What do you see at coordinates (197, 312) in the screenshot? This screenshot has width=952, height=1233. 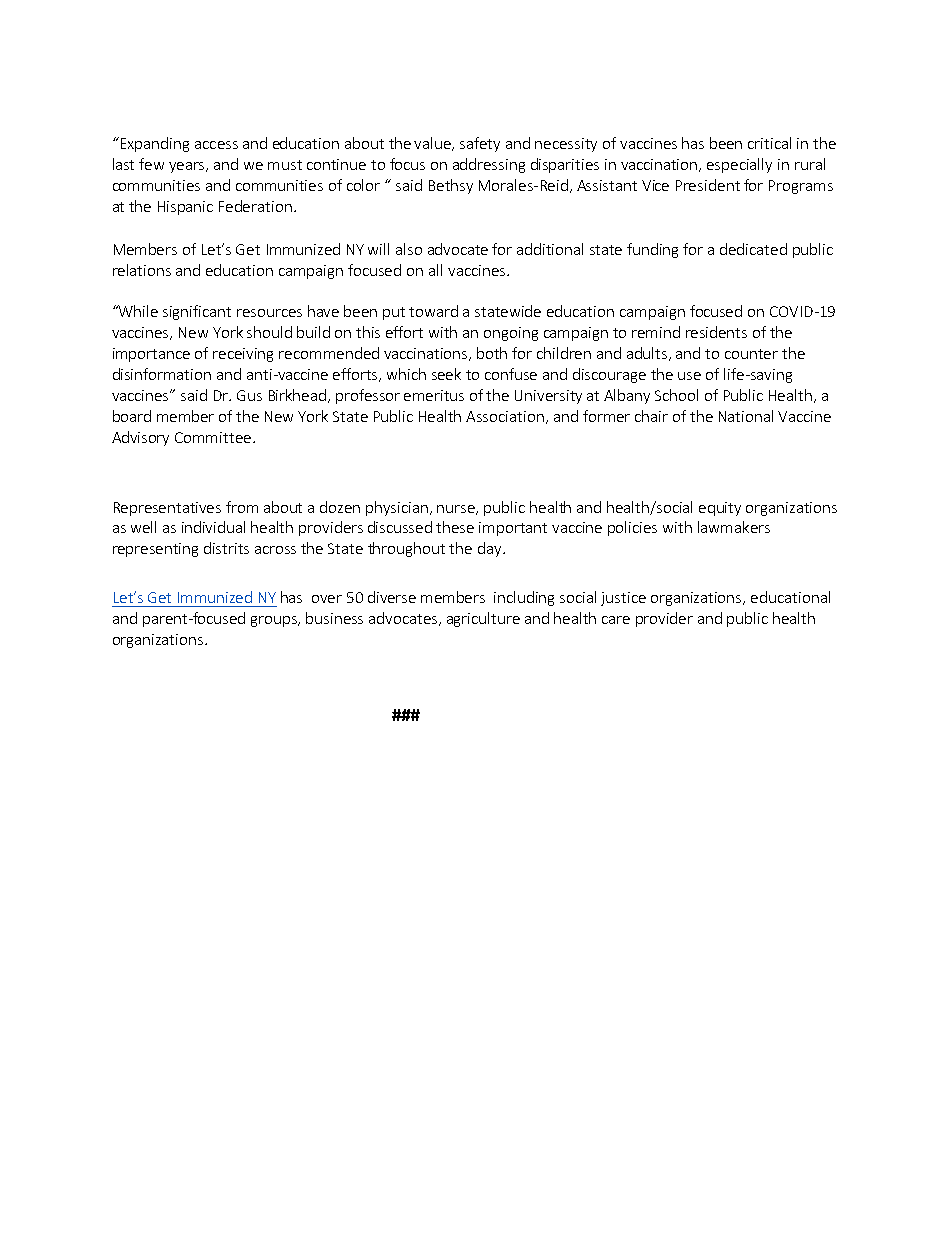 I see `significant` at bounding box center [197, 312].
